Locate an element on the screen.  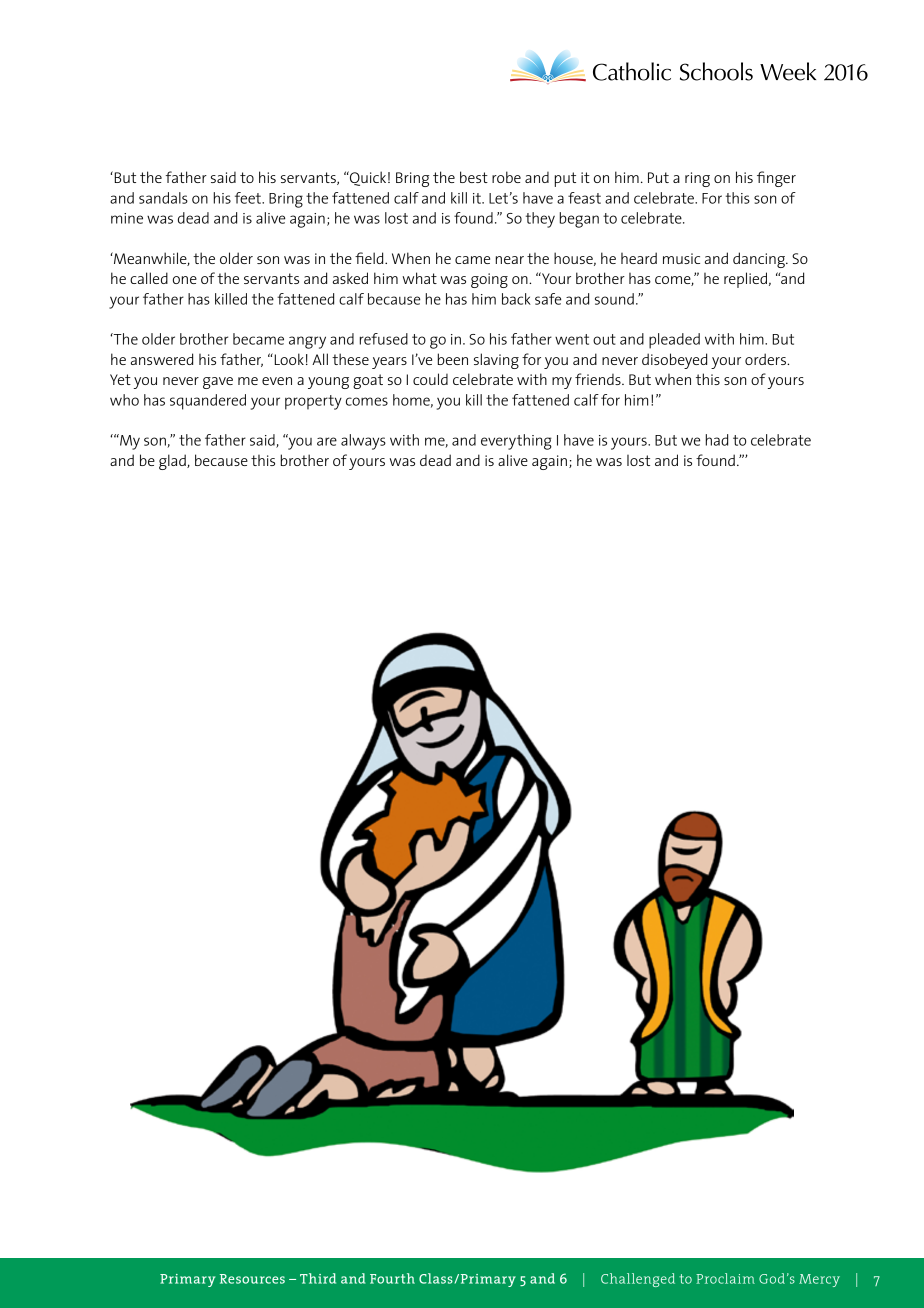
glad is located at coordinates (173, 462).
